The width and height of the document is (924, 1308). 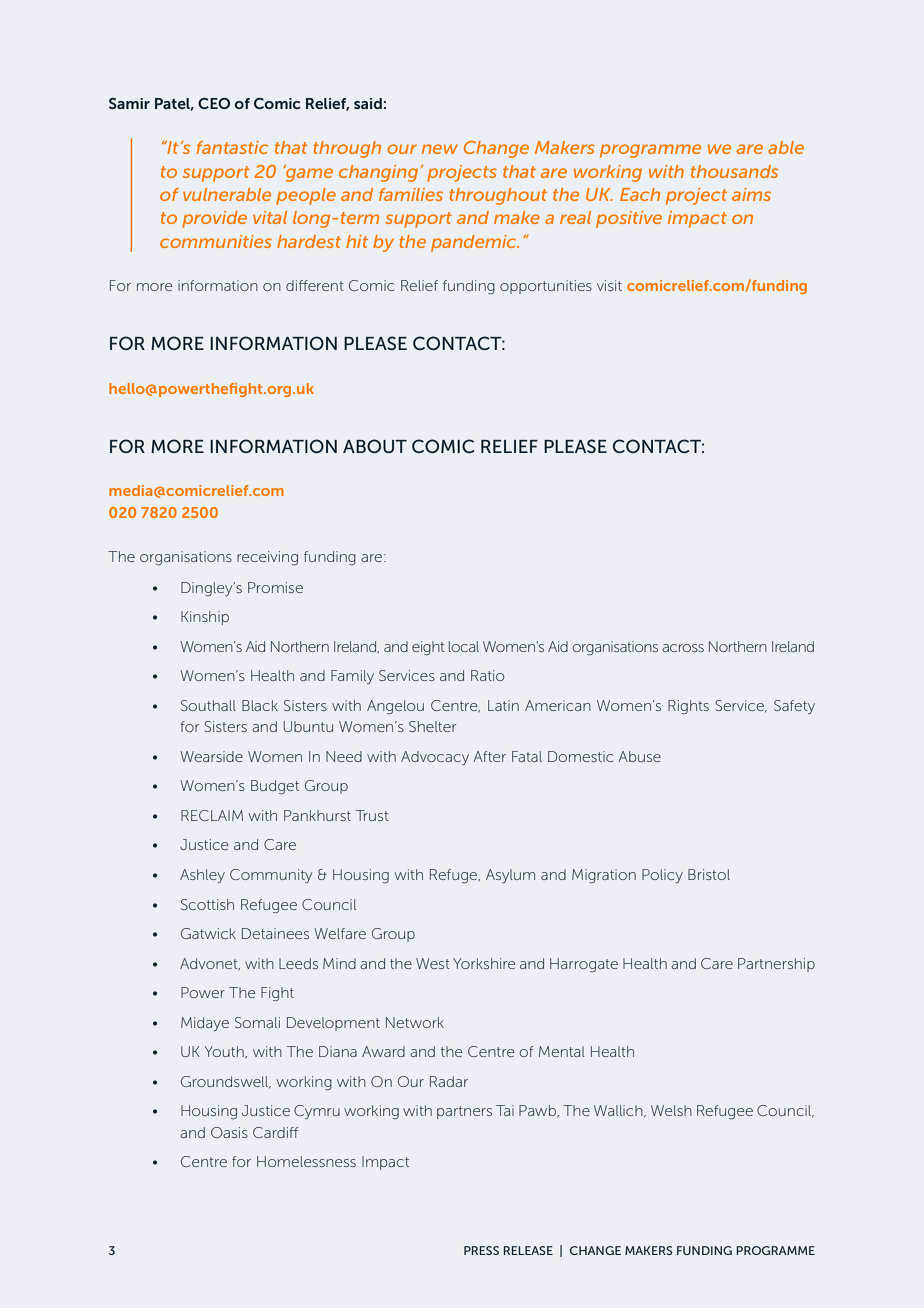 What do you see at coordinates (260, 705) in the document?
I see `Black` at bounding box center [260, 705].
